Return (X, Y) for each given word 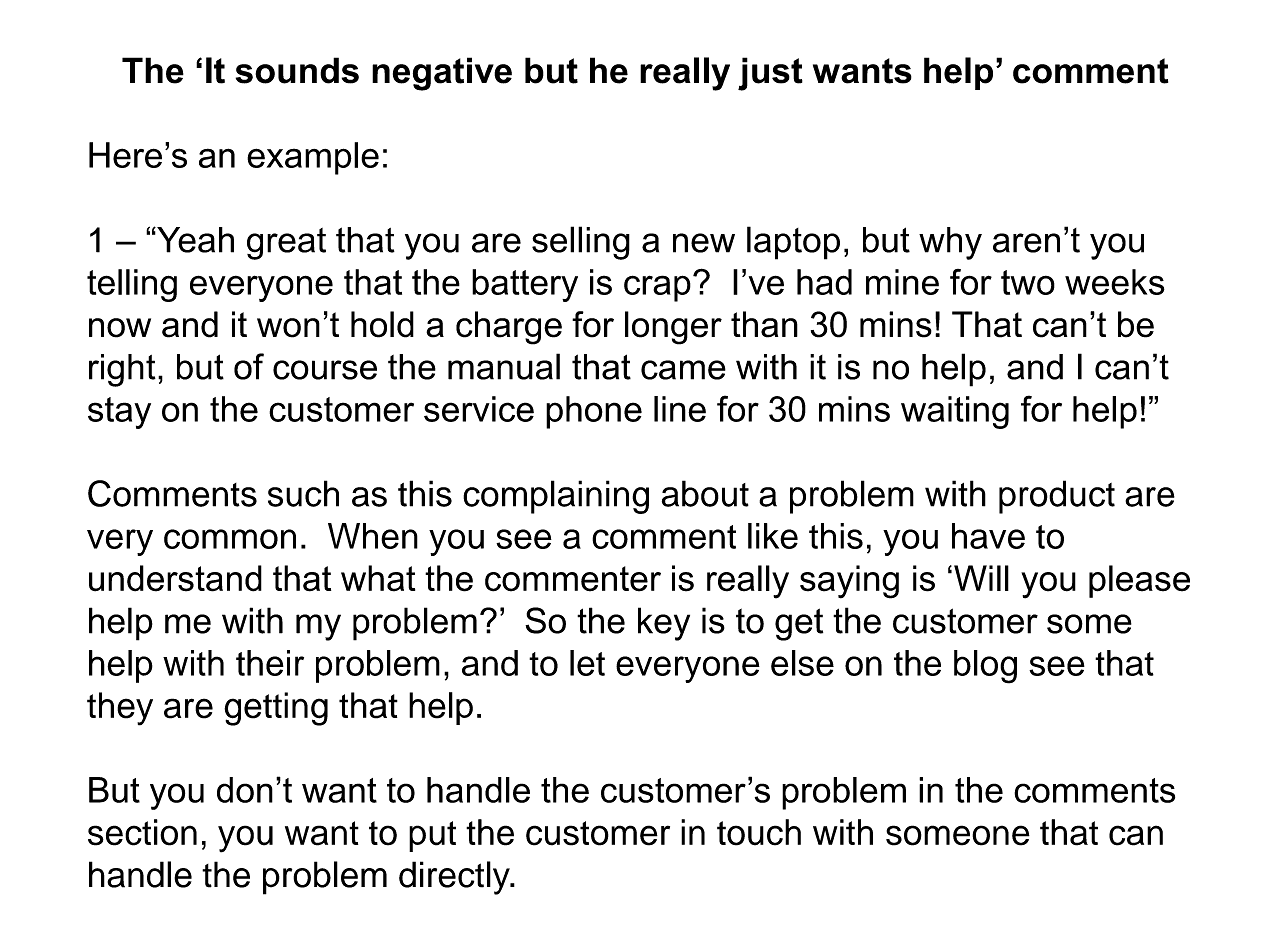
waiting (955, 412)
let (587, 663)
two (1028, 282)
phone (594, 412)
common (230, 539)
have (988, 536)
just (770, 74)
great (286, 244)
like (773, 536)
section (142, 832)
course (325, 370)
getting (276, 709)
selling (581, 243)
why (950, 243)
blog (985, 667)
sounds (297, 70)
